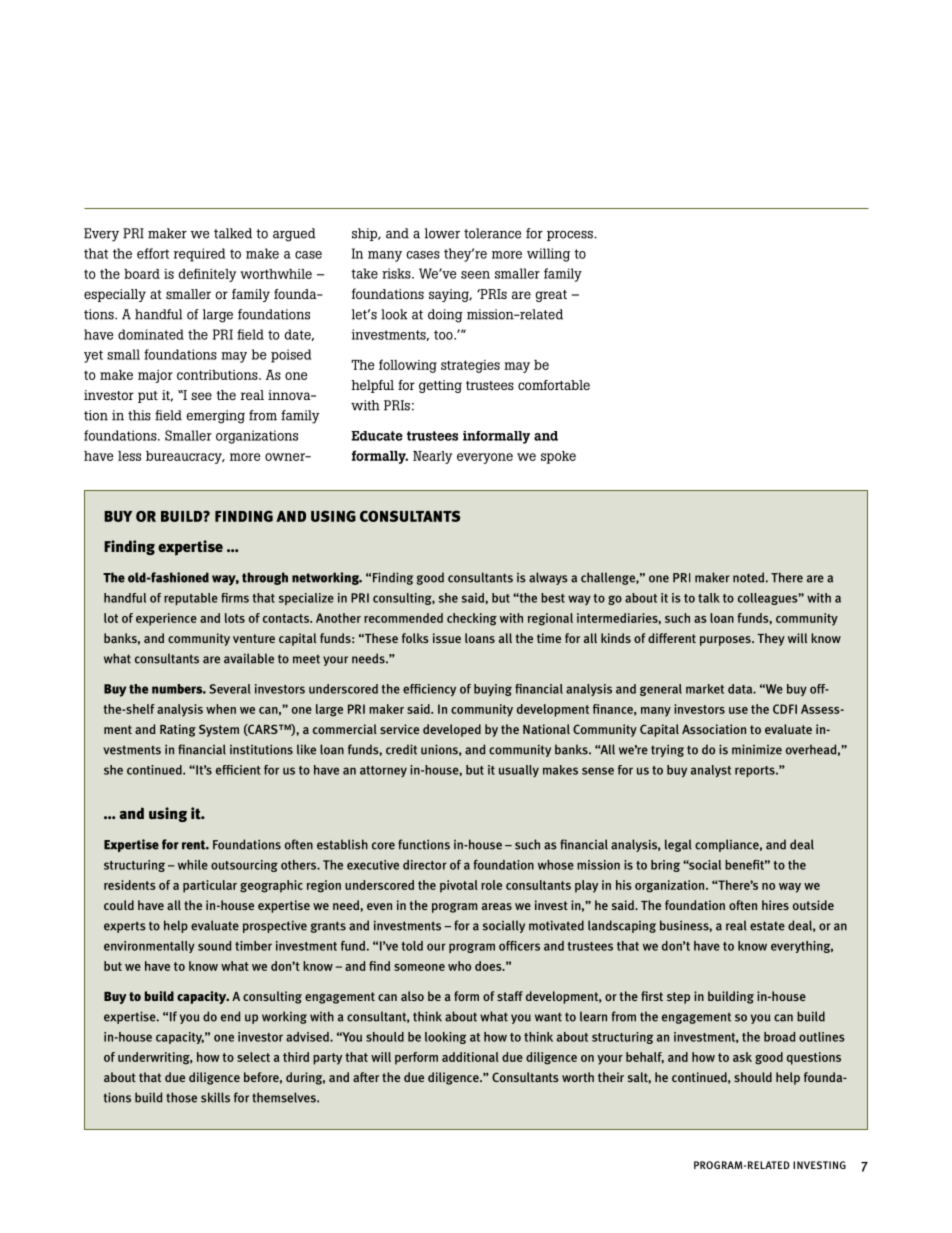 Image resolution: width=952 pixels, height=1233 pixels. What do you see at coordinates (181, 1097) in the screenshot?
I see `those` at bounding box center [181, 1097].
